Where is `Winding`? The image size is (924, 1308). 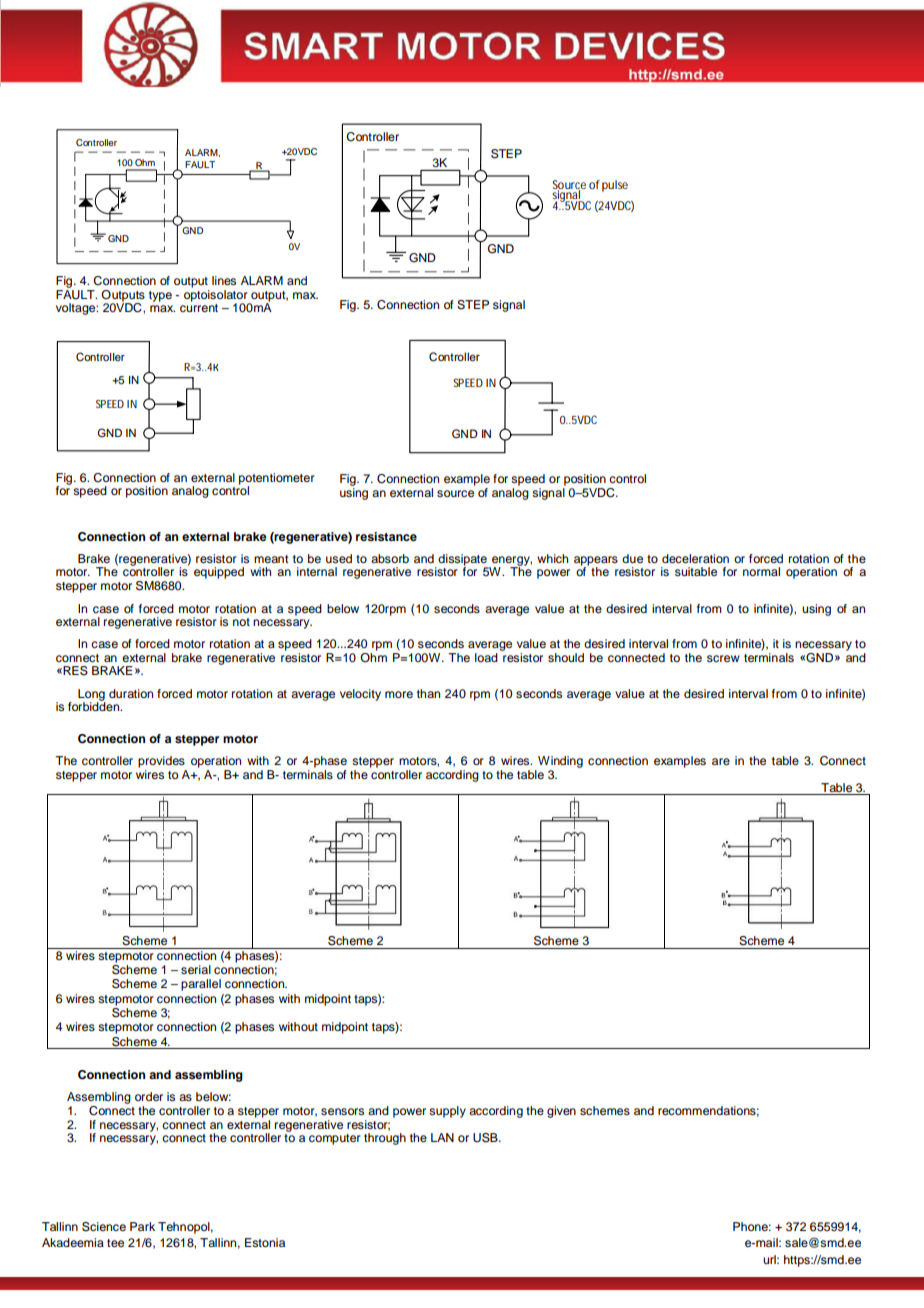
Winding is located at coordinates (559, 763).
